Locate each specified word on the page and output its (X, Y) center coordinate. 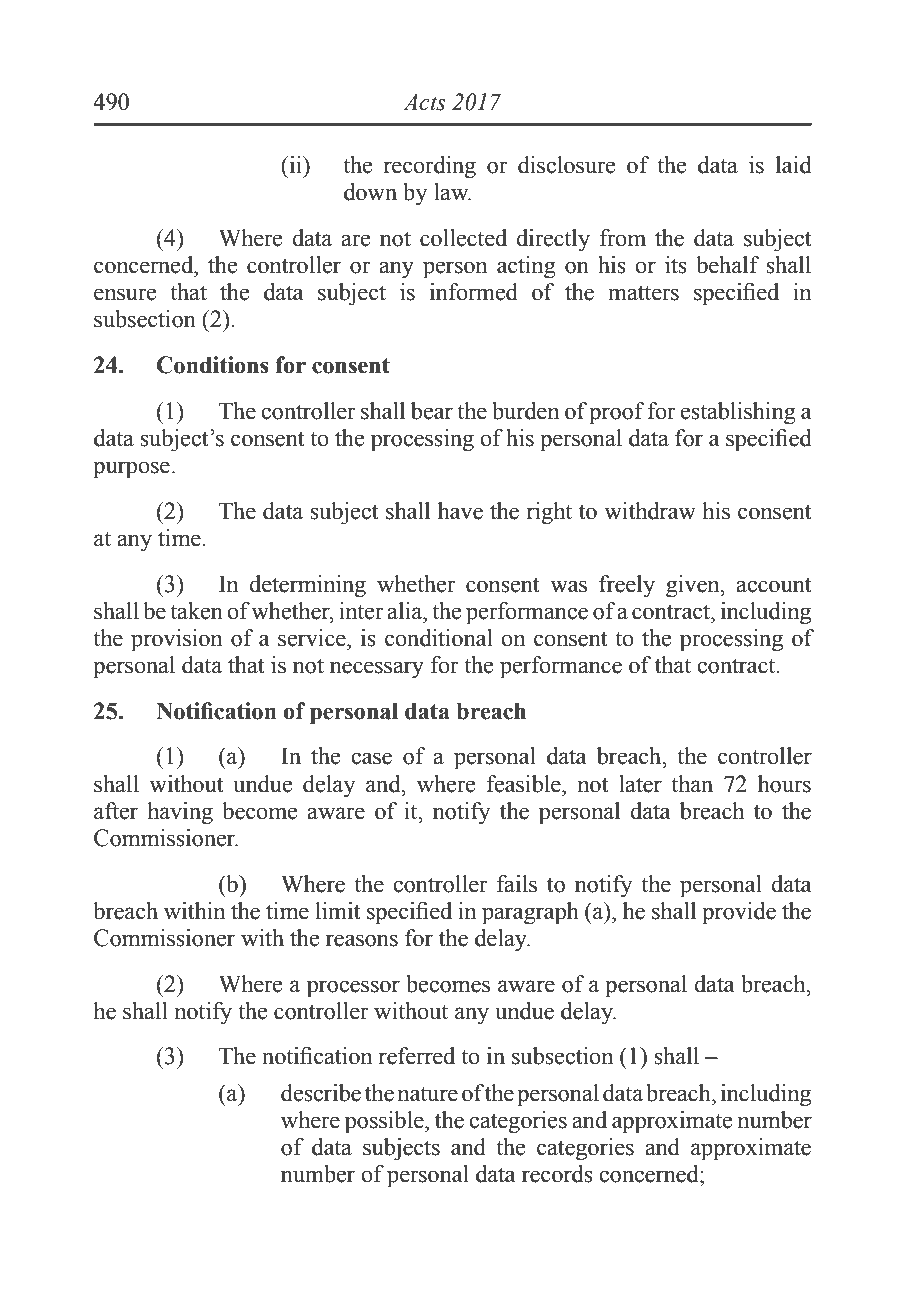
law (452, 192)
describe (321, 1093)
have (460, 511)
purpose (131, 470)
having (180, 813)
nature (427, 1094)
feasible (524, 784)
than (692, 784)
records (557, 1174)
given (694, 586)
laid (794, 165)
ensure (125, 294)
